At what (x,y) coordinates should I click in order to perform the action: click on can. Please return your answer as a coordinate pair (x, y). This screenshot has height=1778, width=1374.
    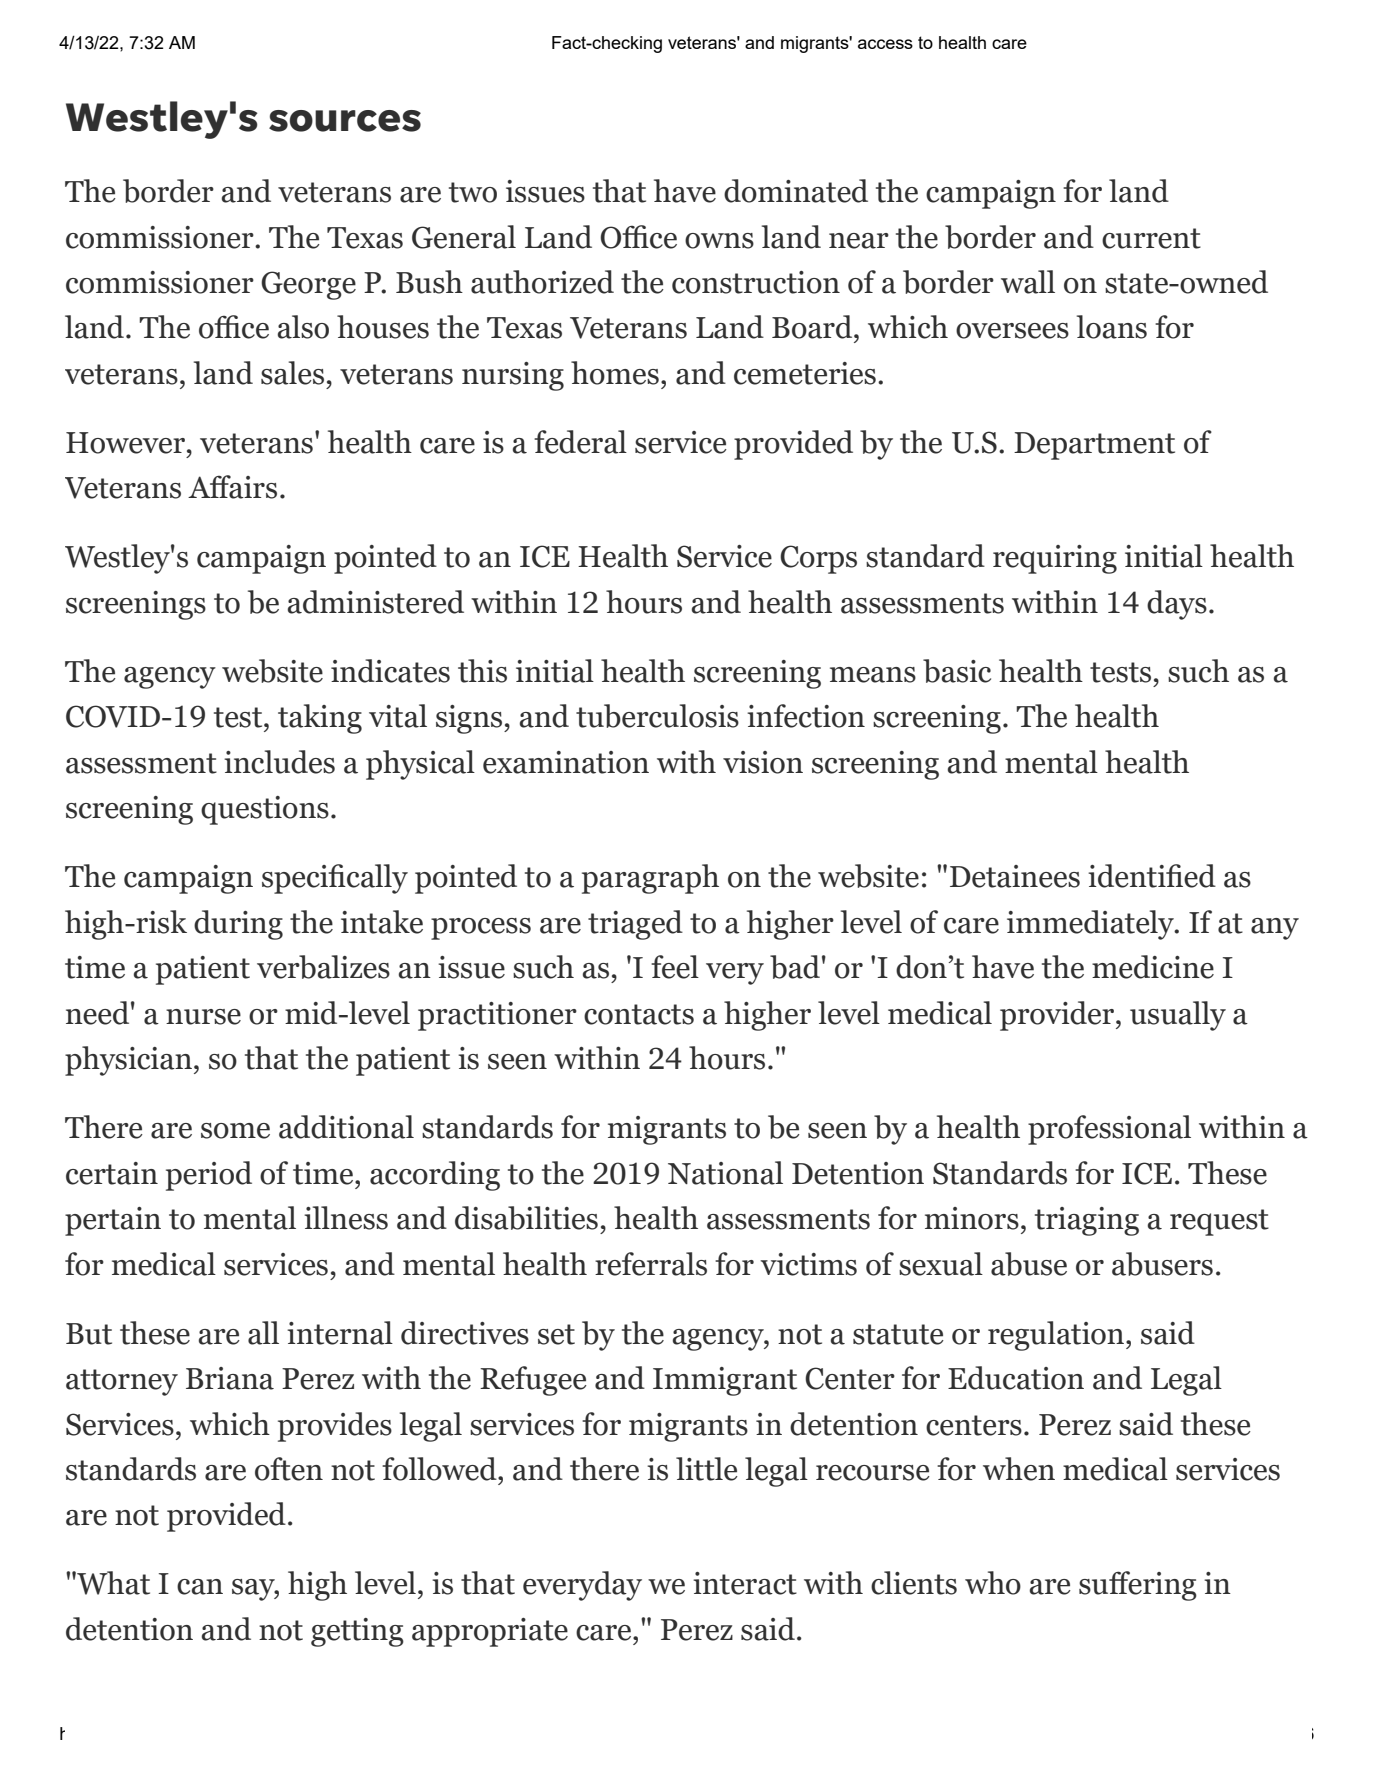
    Looking at the image, I should click on (200, 1587).
